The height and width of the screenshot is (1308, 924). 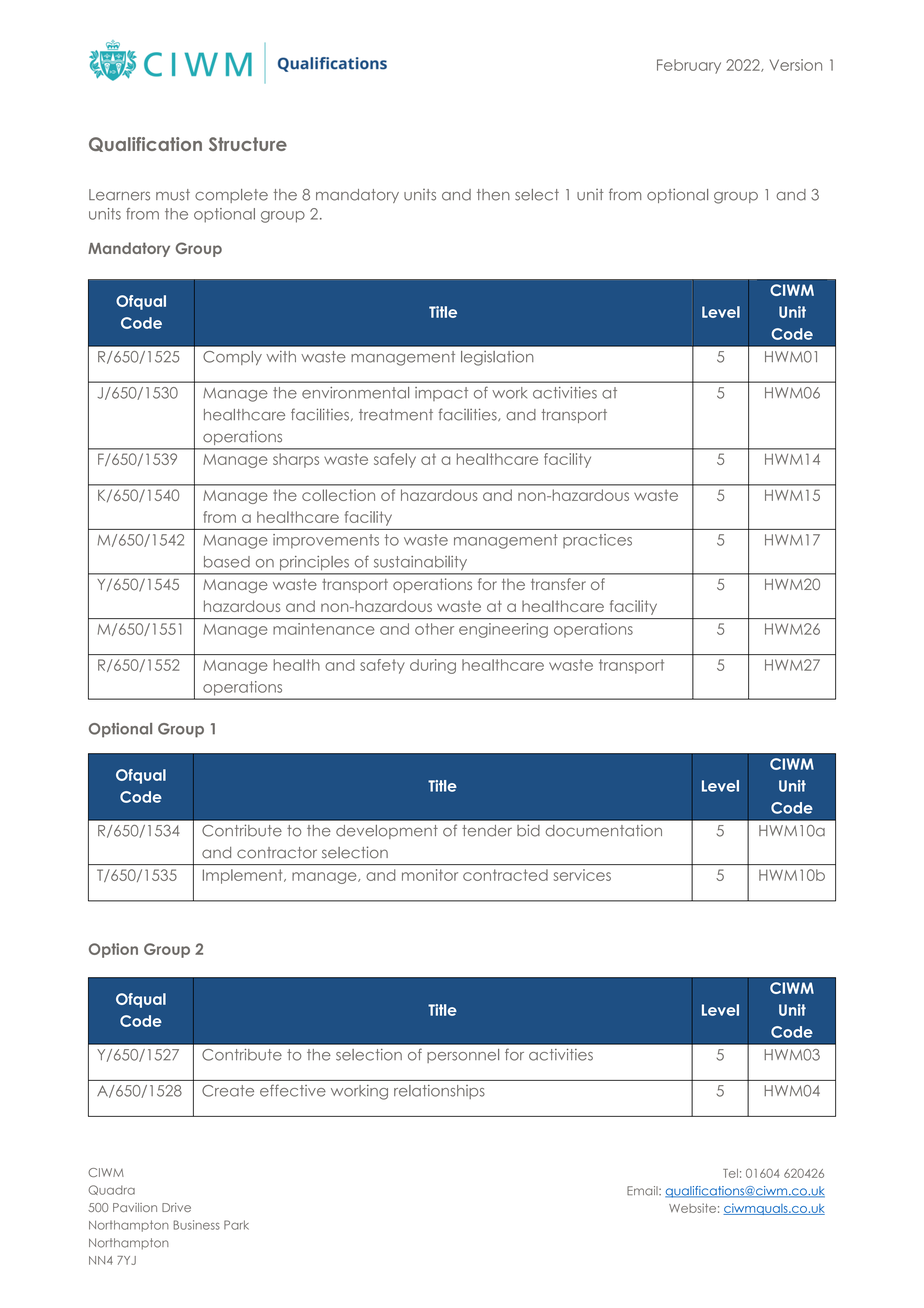 I want to click on Comply, so click(x=232, y=358).
